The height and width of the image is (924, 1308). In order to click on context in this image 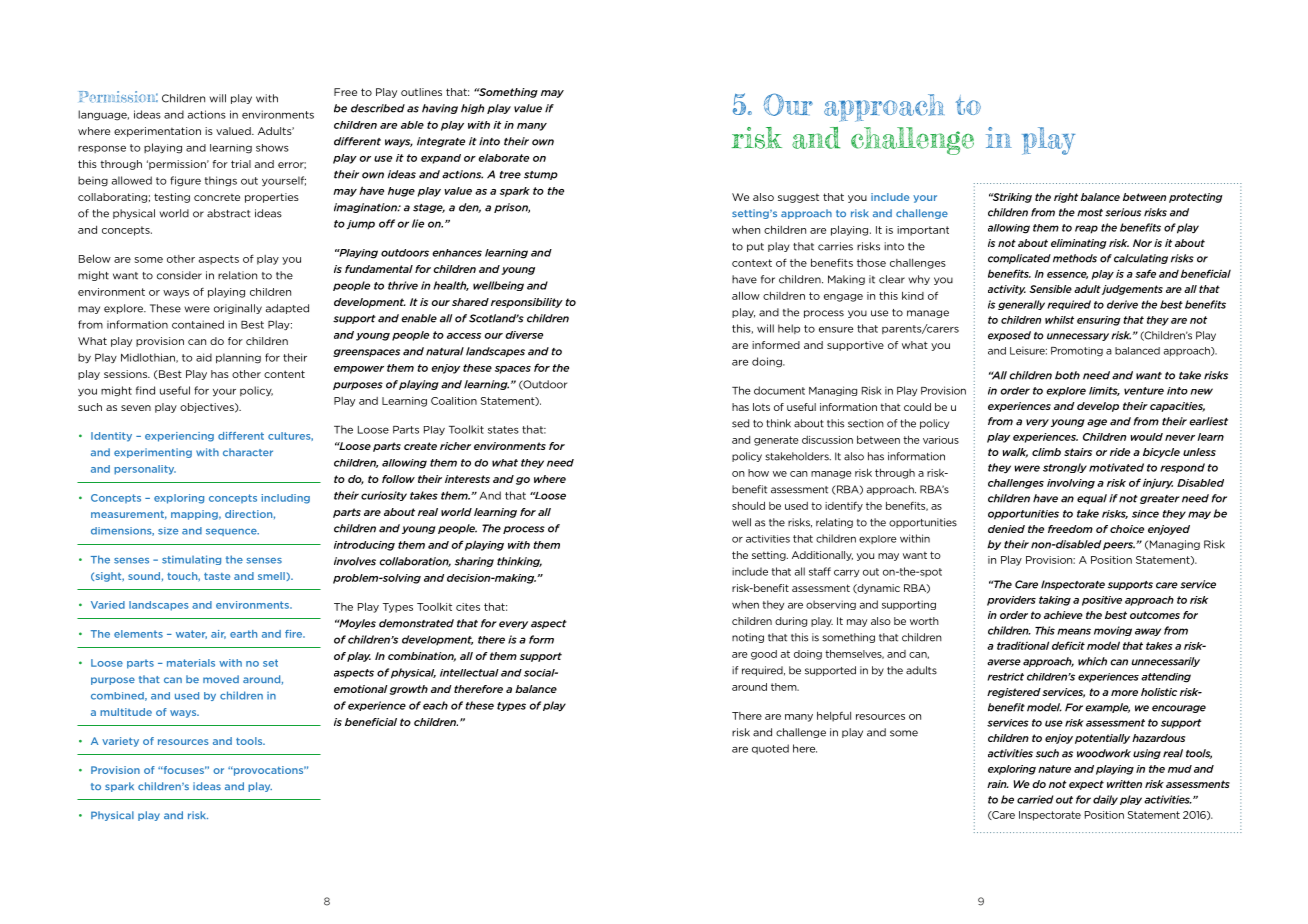, I will do `click(752, 263)`.
